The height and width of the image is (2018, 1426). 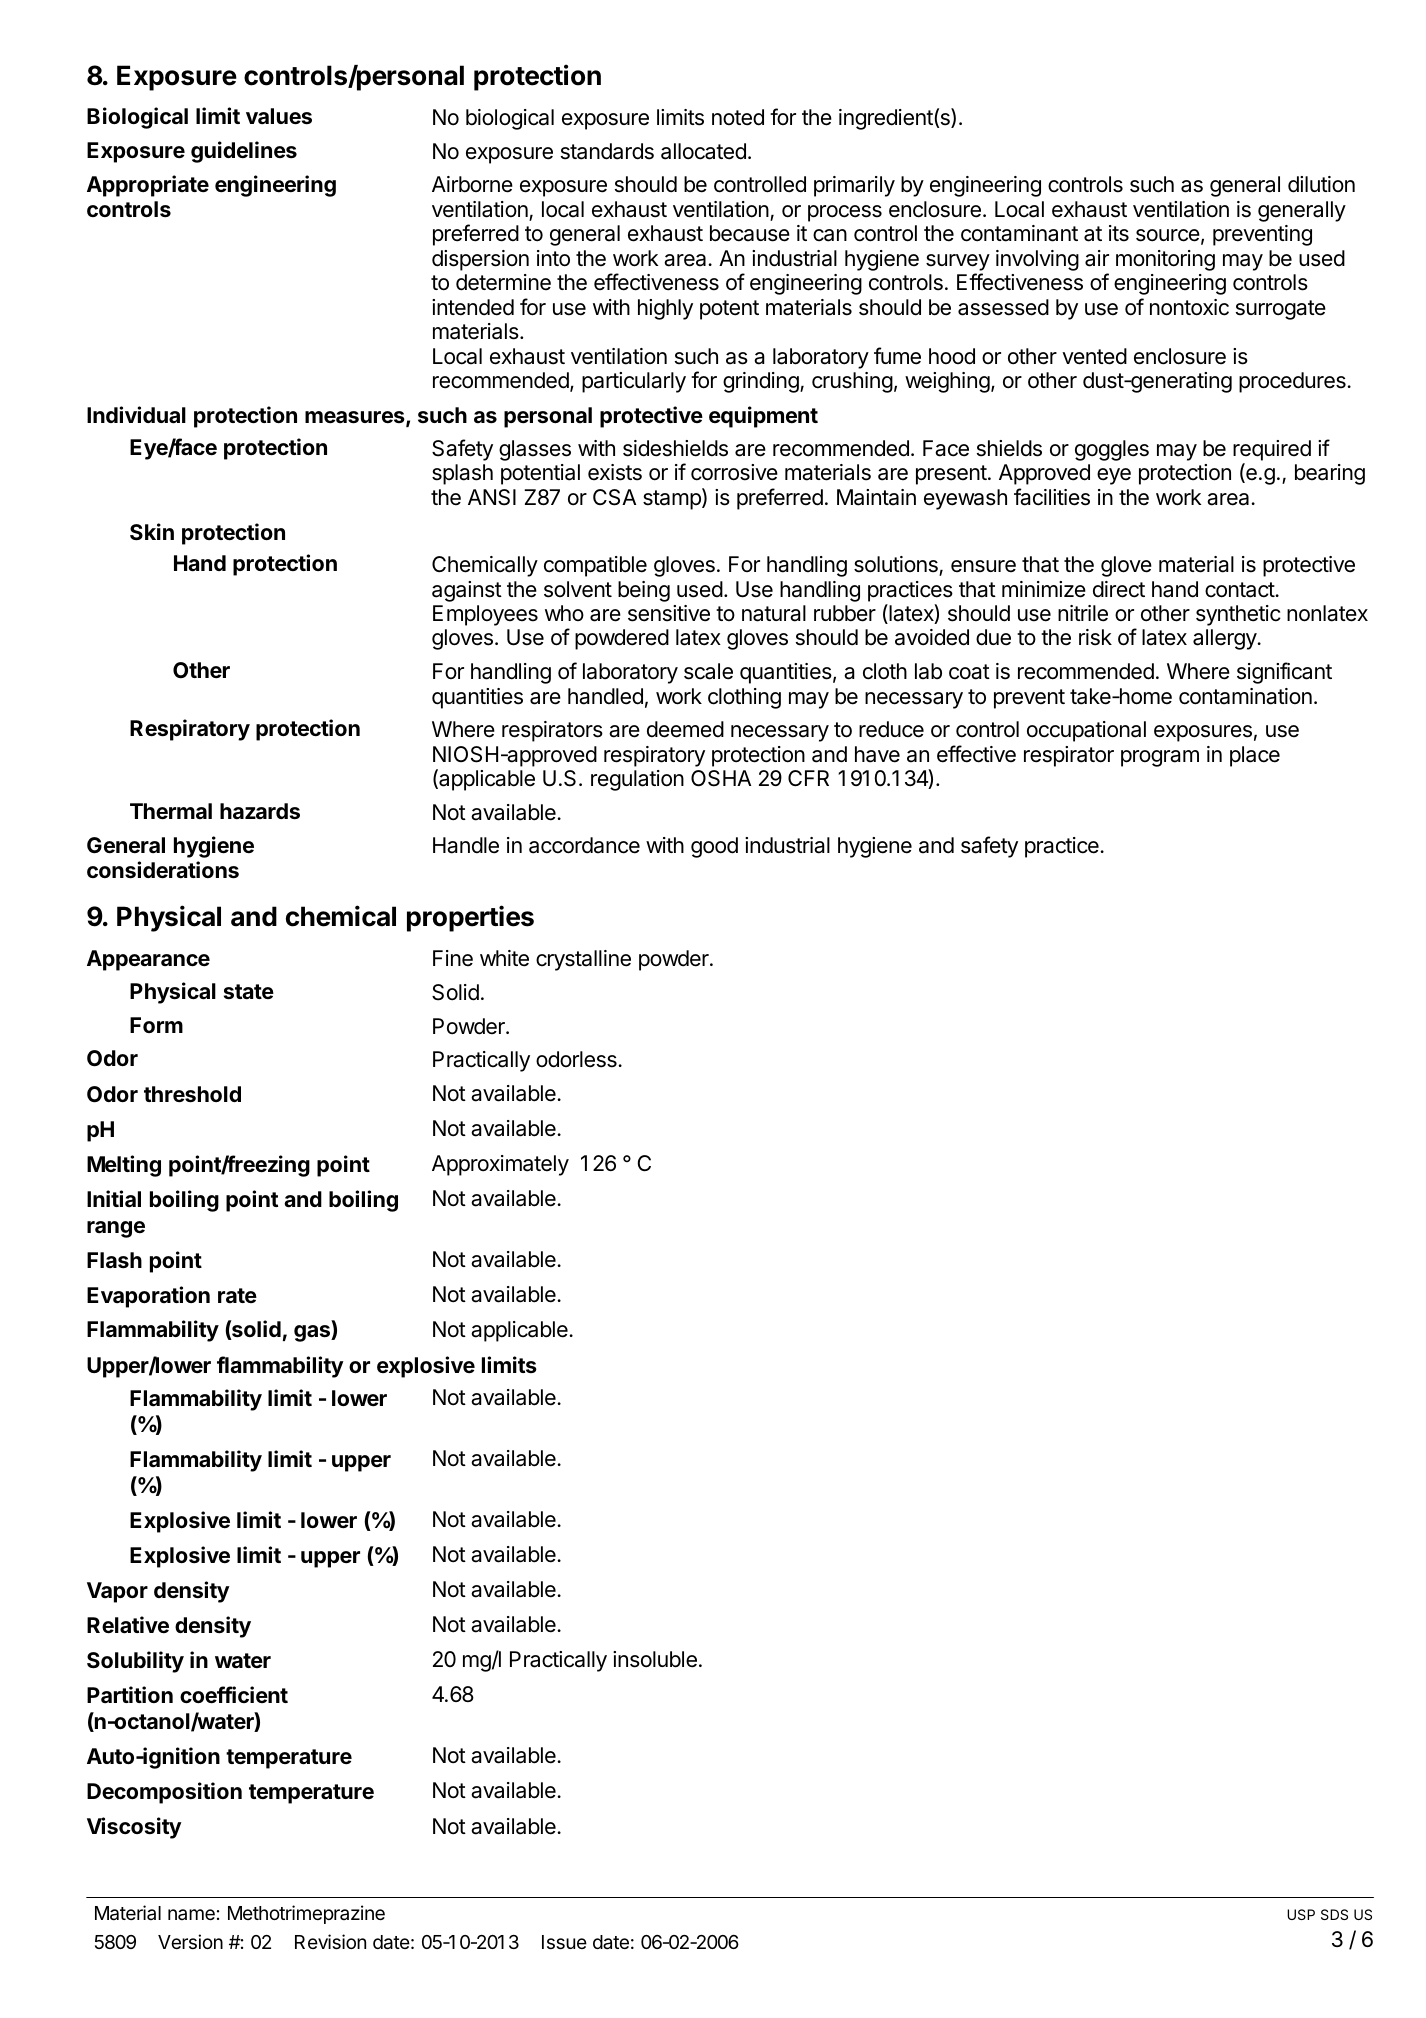 What do you see at coordinates (1160, 758) in the image?
I see `program` at bounding box center [1160, 758].
